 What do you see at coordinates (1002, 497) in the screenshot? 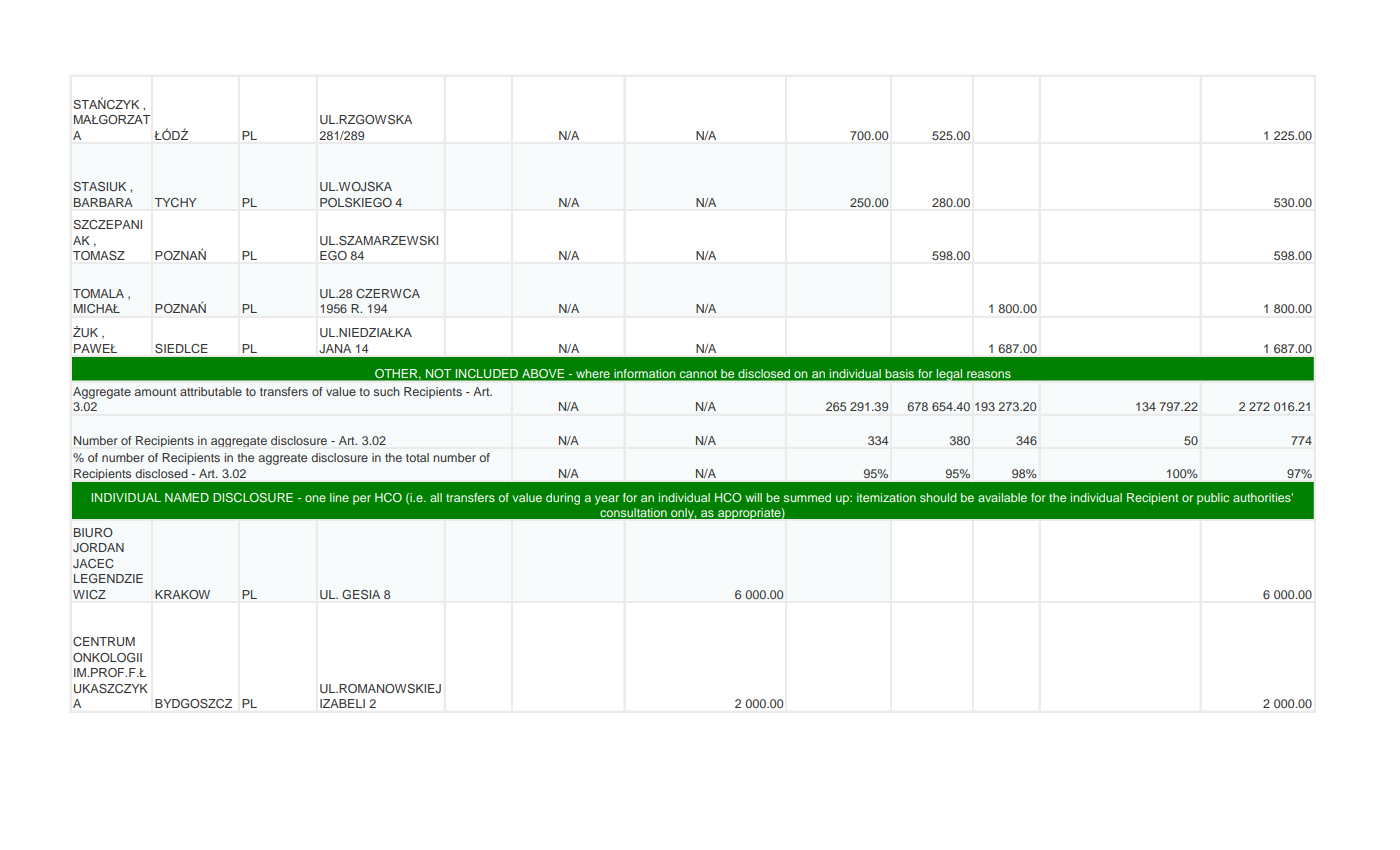
I see `available` at bounding box center [1002, 497].
